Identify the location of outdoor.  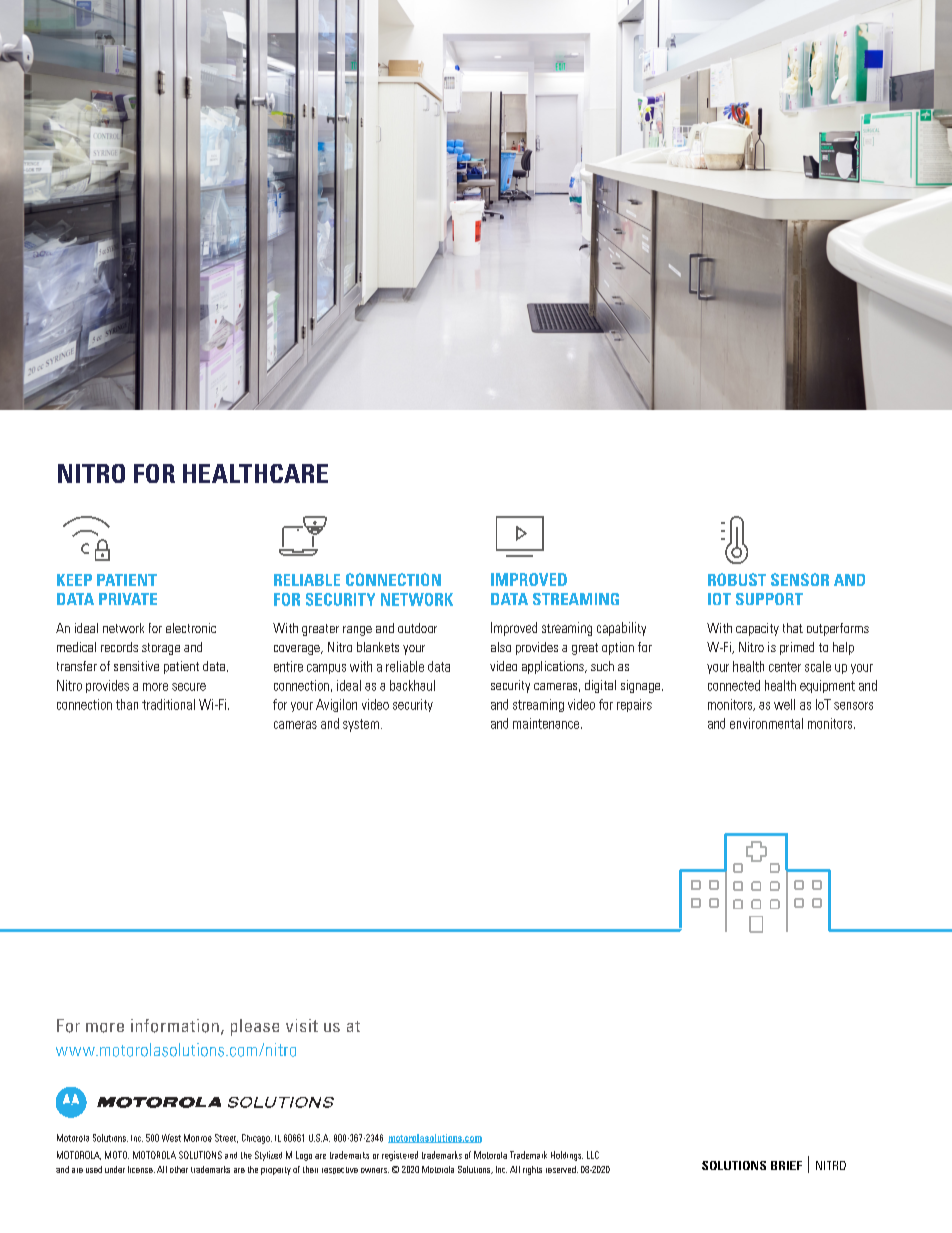
(417, 628).
